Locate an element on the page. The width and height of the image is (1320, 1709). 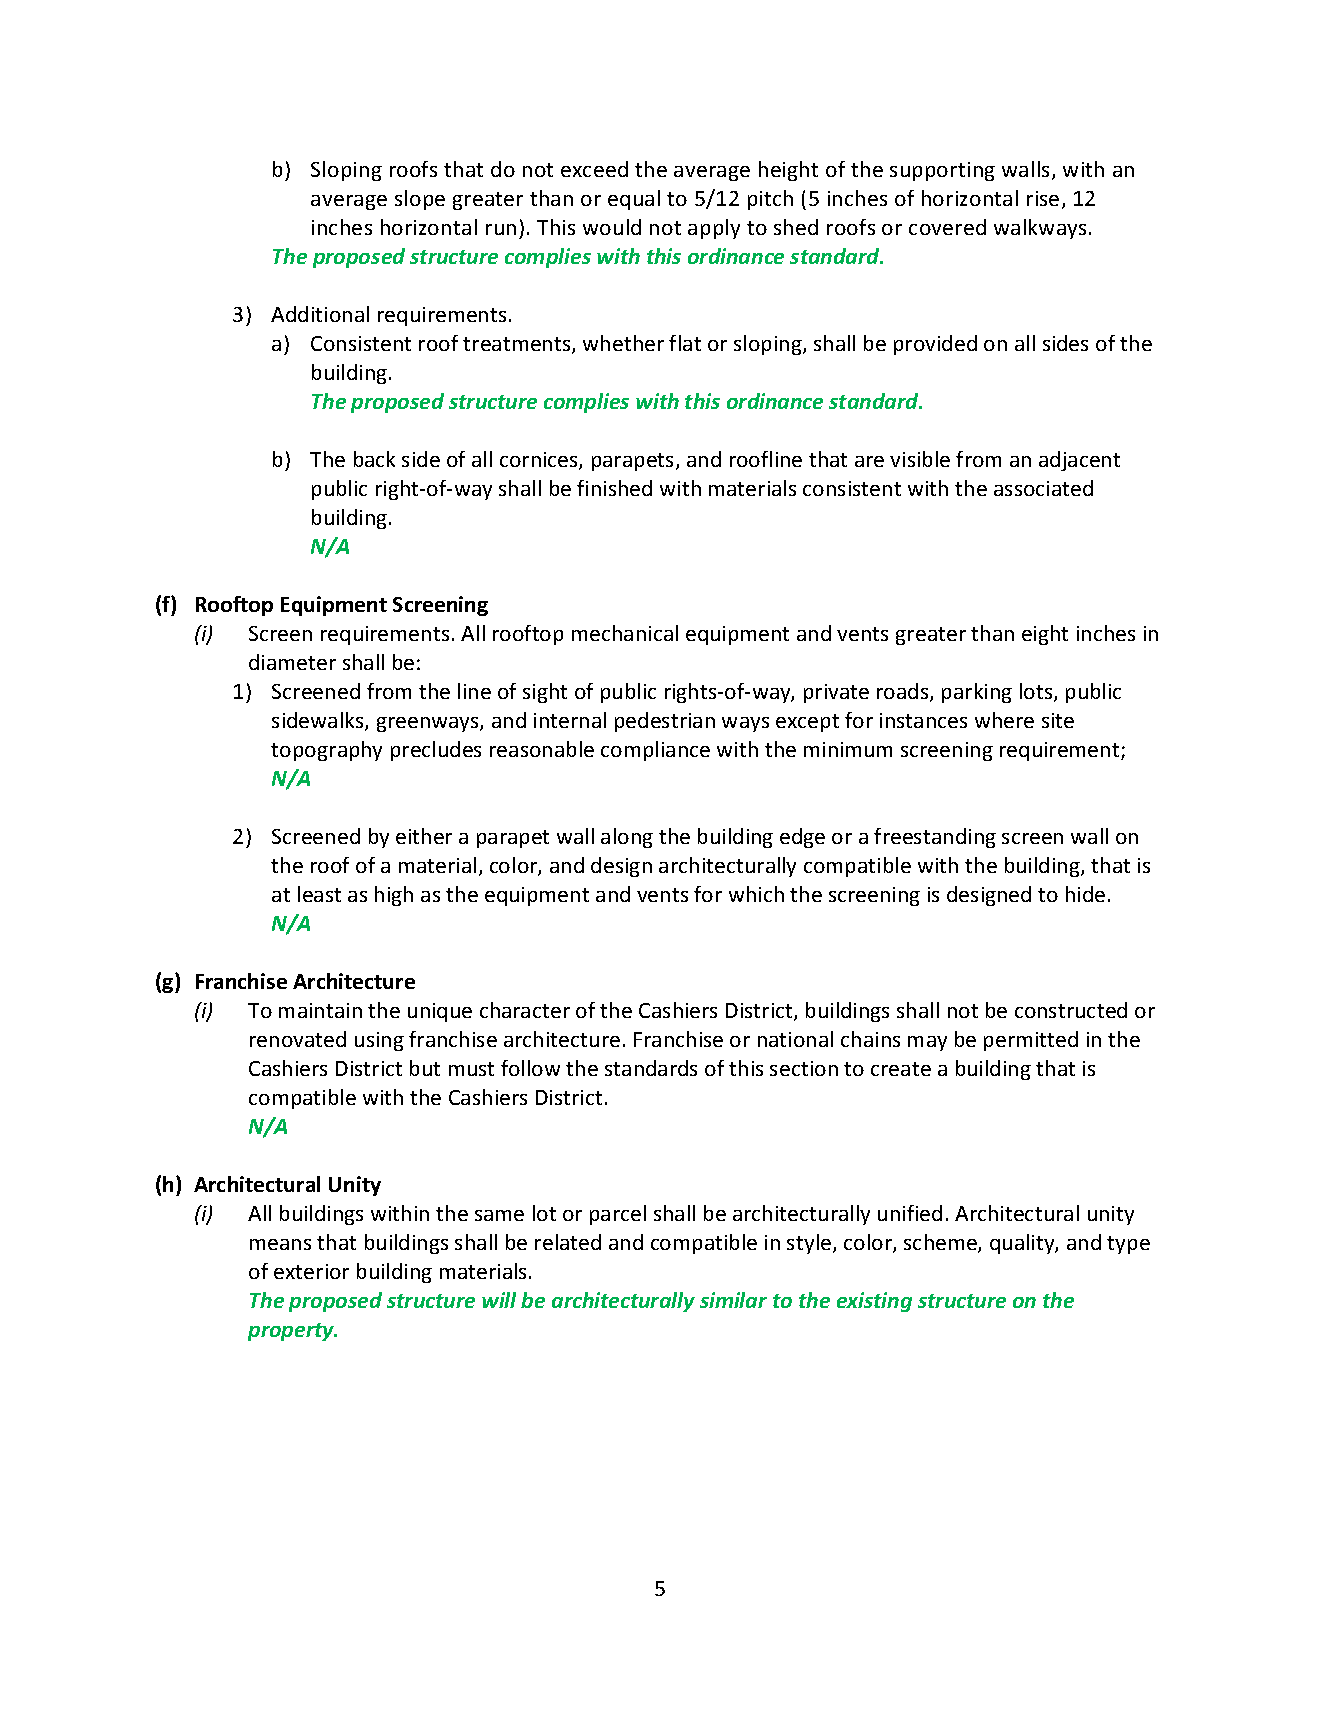
compliance is located at coordinates (655, 751).
